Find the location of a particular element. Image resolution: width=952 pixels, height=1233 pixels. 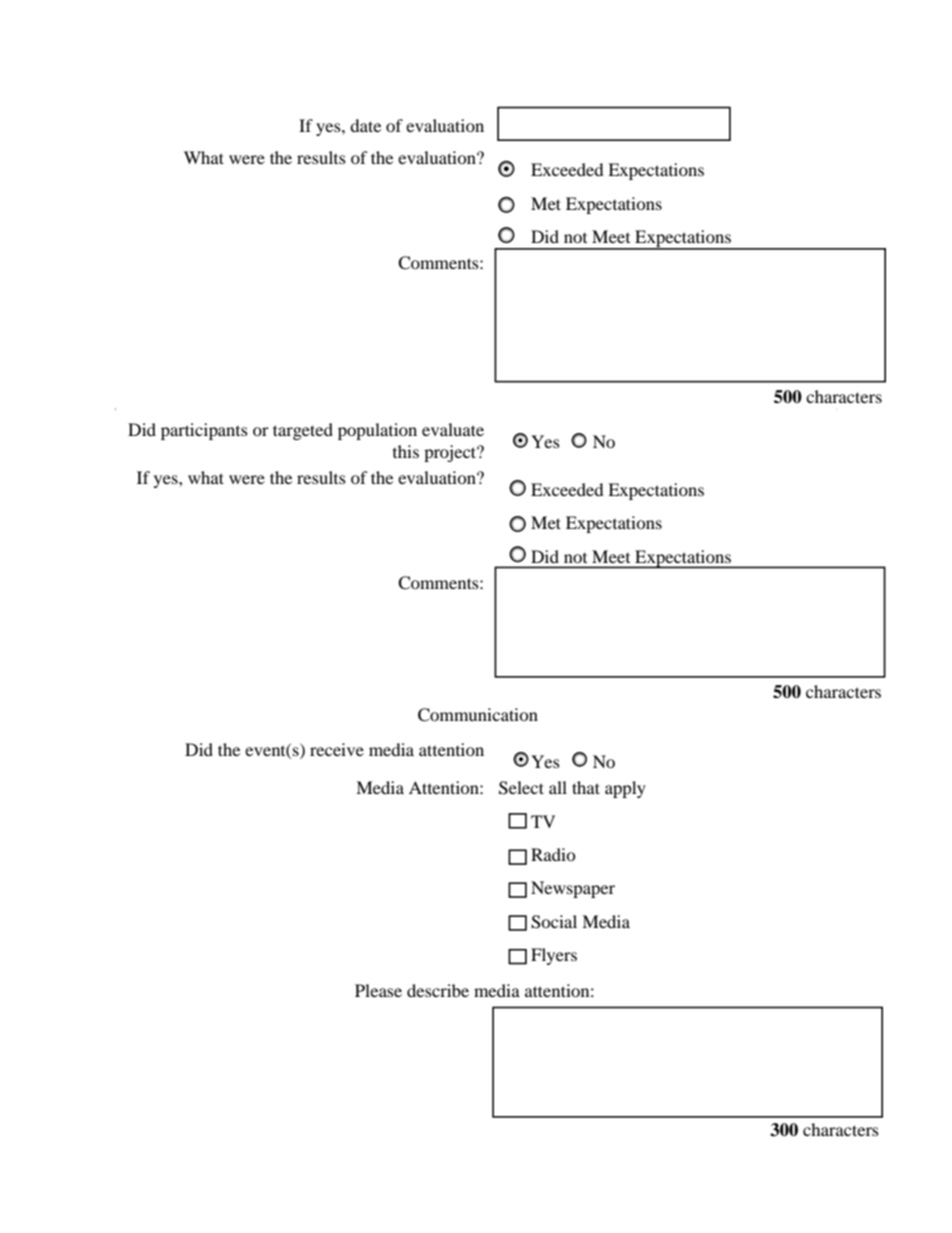

Select is located at coordinates (521, 788).
